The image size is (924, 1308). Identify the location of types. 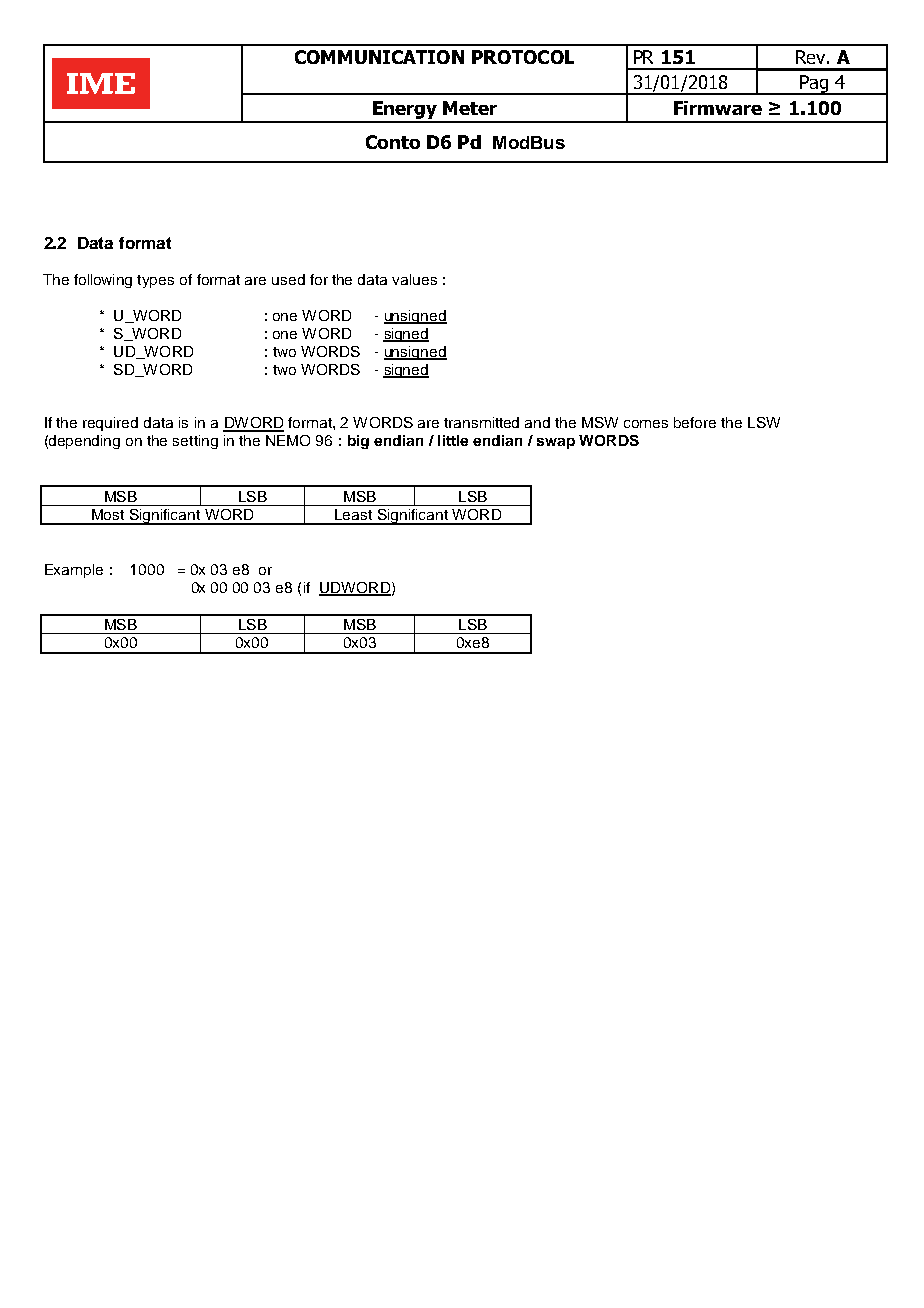
(155, 281).
